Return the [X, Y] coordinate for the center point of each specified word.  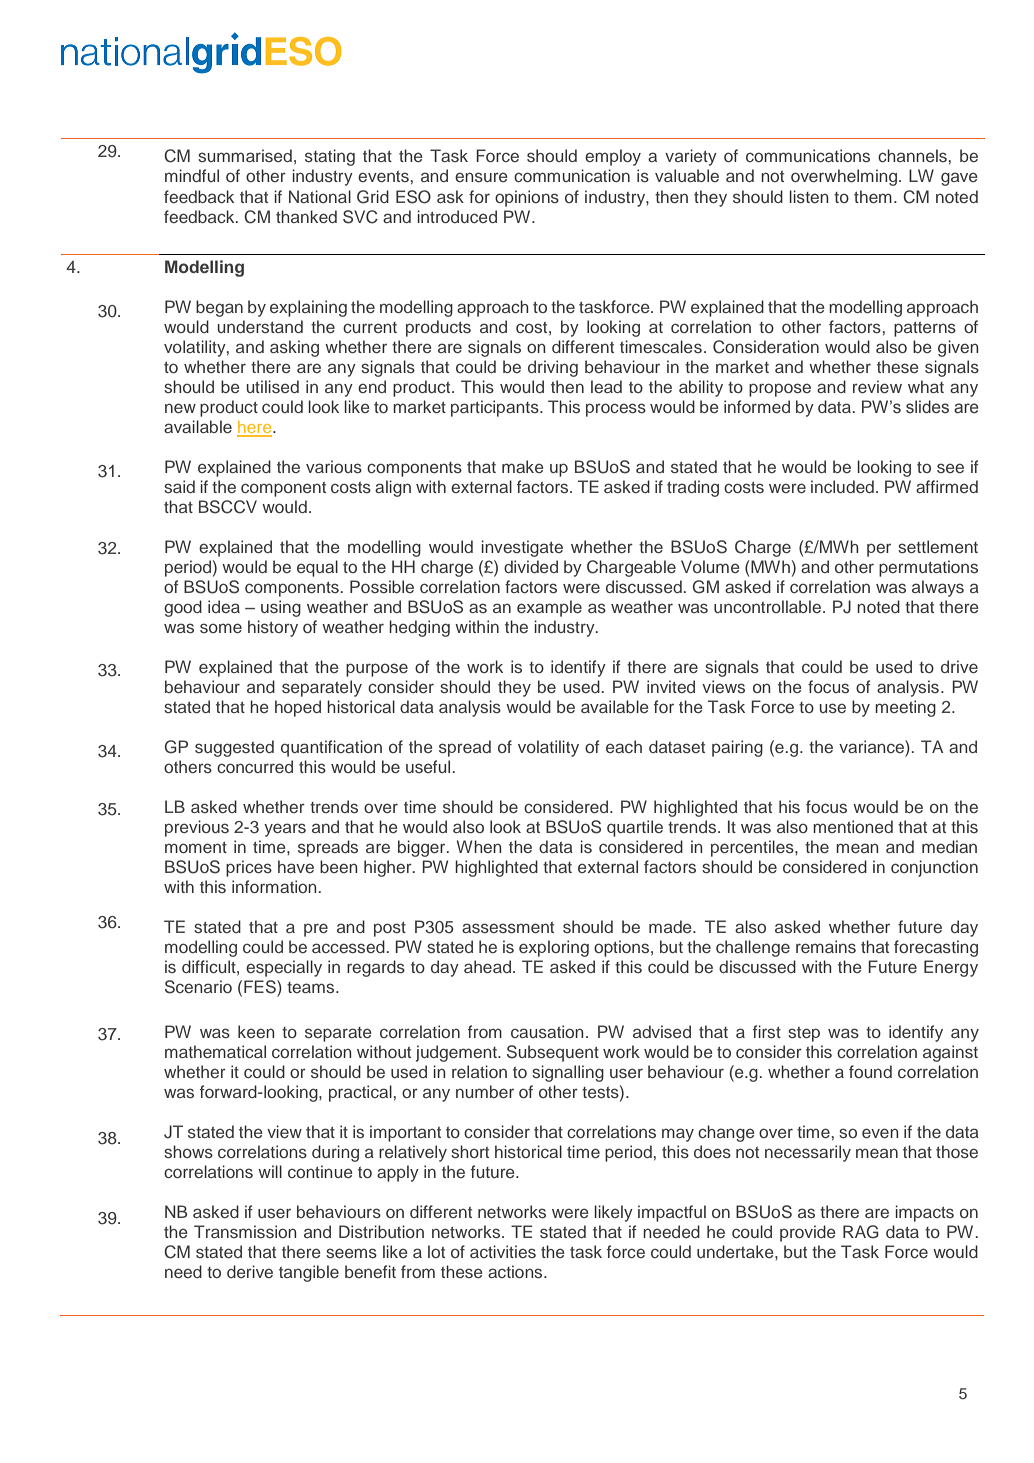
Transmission [245, 1231]
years [285, 830]
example [549, 608]
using [281, 608]
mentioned [853, 826]
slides [927, 407]
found [870, 1071]
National [320, 196]
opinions [527, 198]
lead [606, 386]
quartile [635, 828]
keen [256, 1031]
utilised [273, 386]
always [938, 588]
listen [809, 196]
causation [547, 1031]
